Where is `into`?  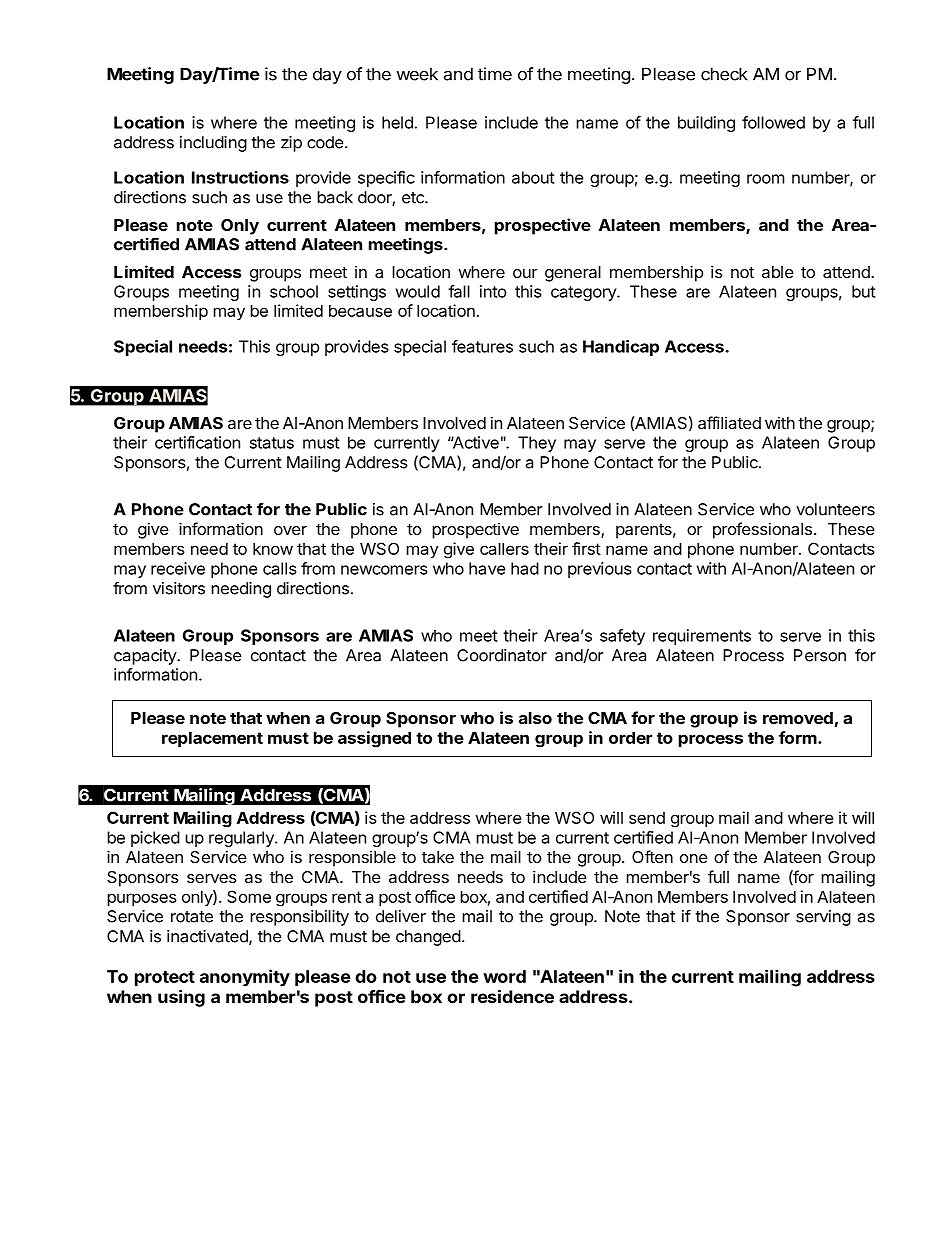
into is located at coordinates (493, 291).
